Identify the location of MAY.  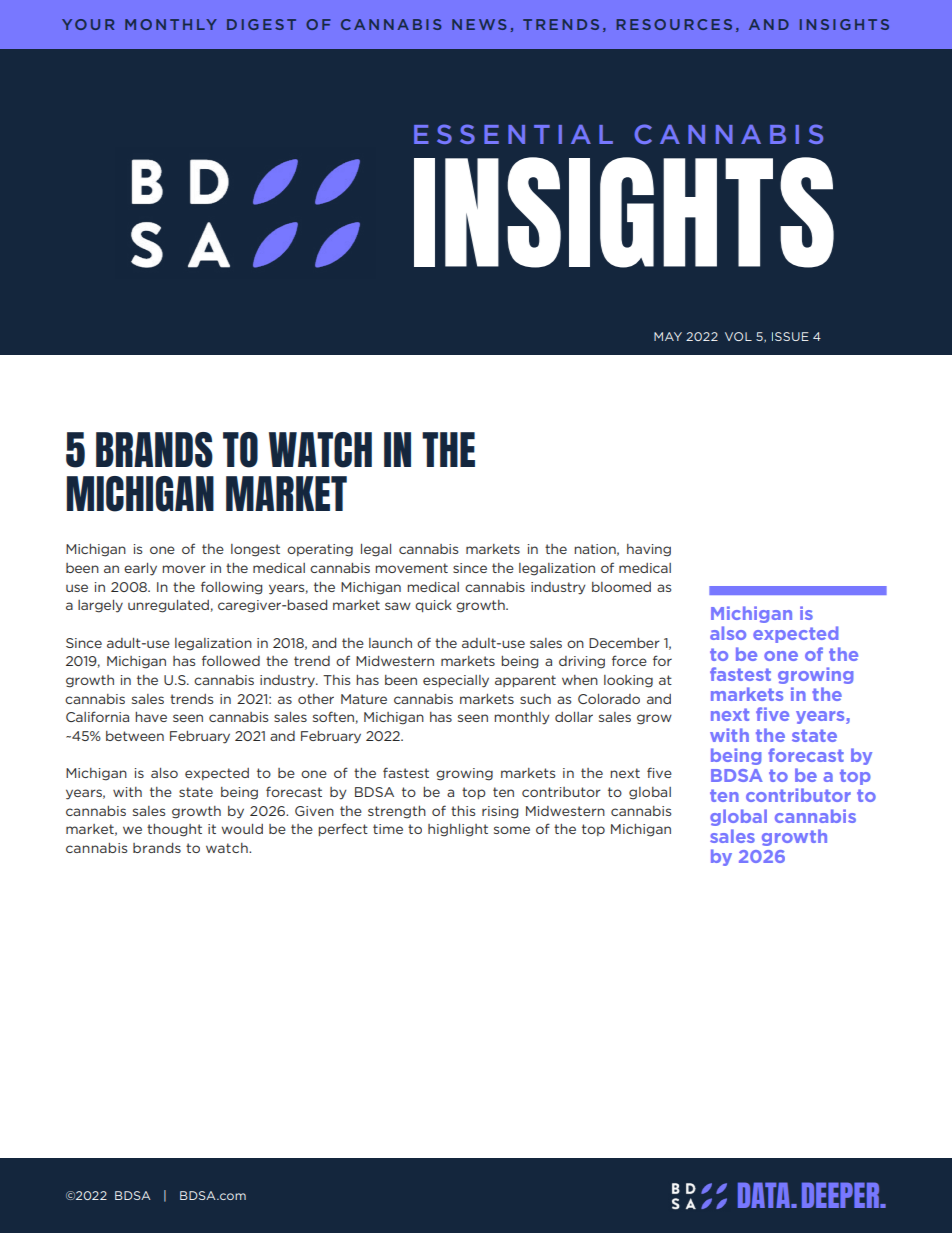
(668, 336).
